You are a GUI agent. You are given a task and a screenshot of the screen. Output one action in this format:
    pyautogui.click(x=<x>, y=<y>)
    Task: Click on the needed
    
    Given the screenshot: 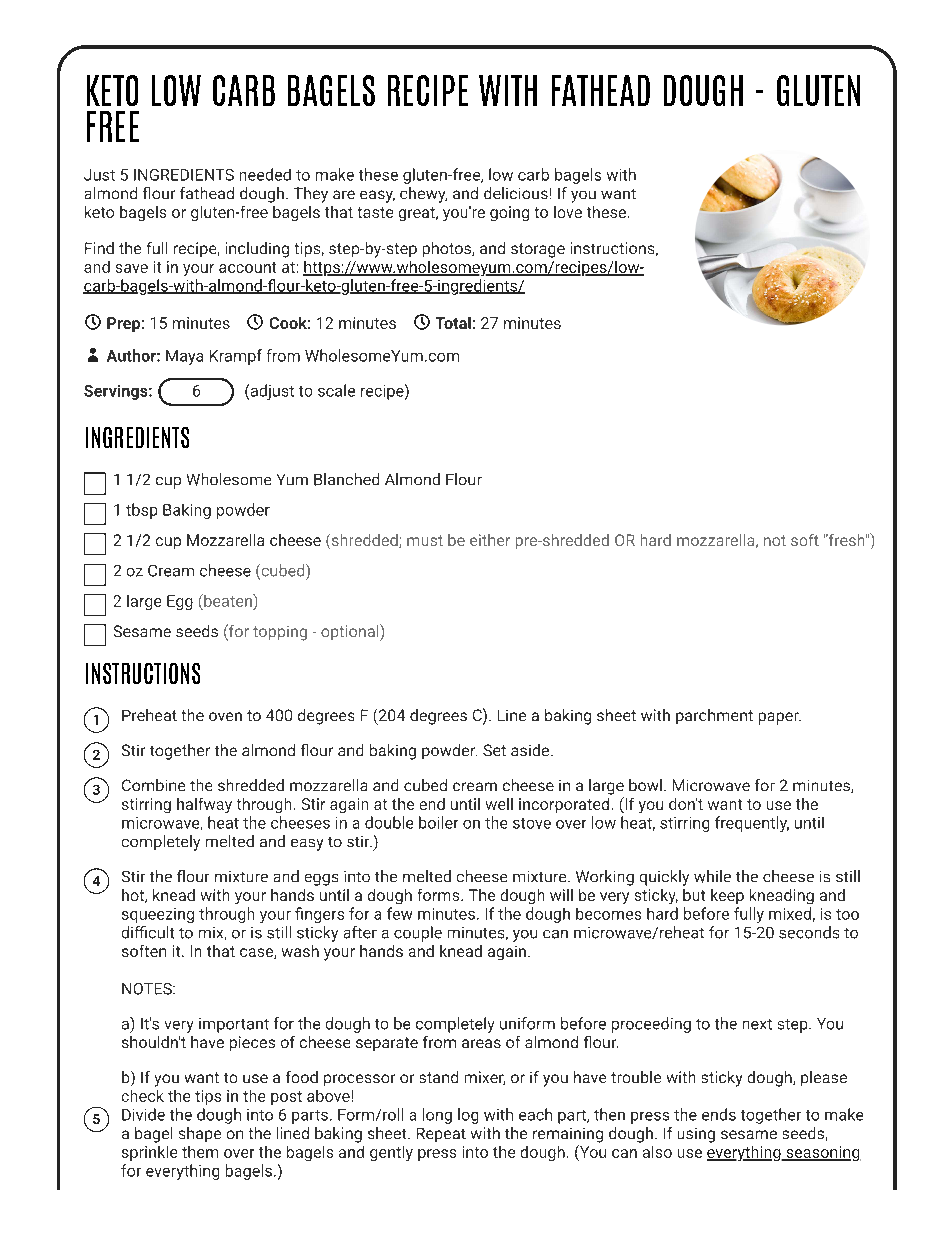 What is the action you would take?
    pyautogui.click(x=265, y=174)
